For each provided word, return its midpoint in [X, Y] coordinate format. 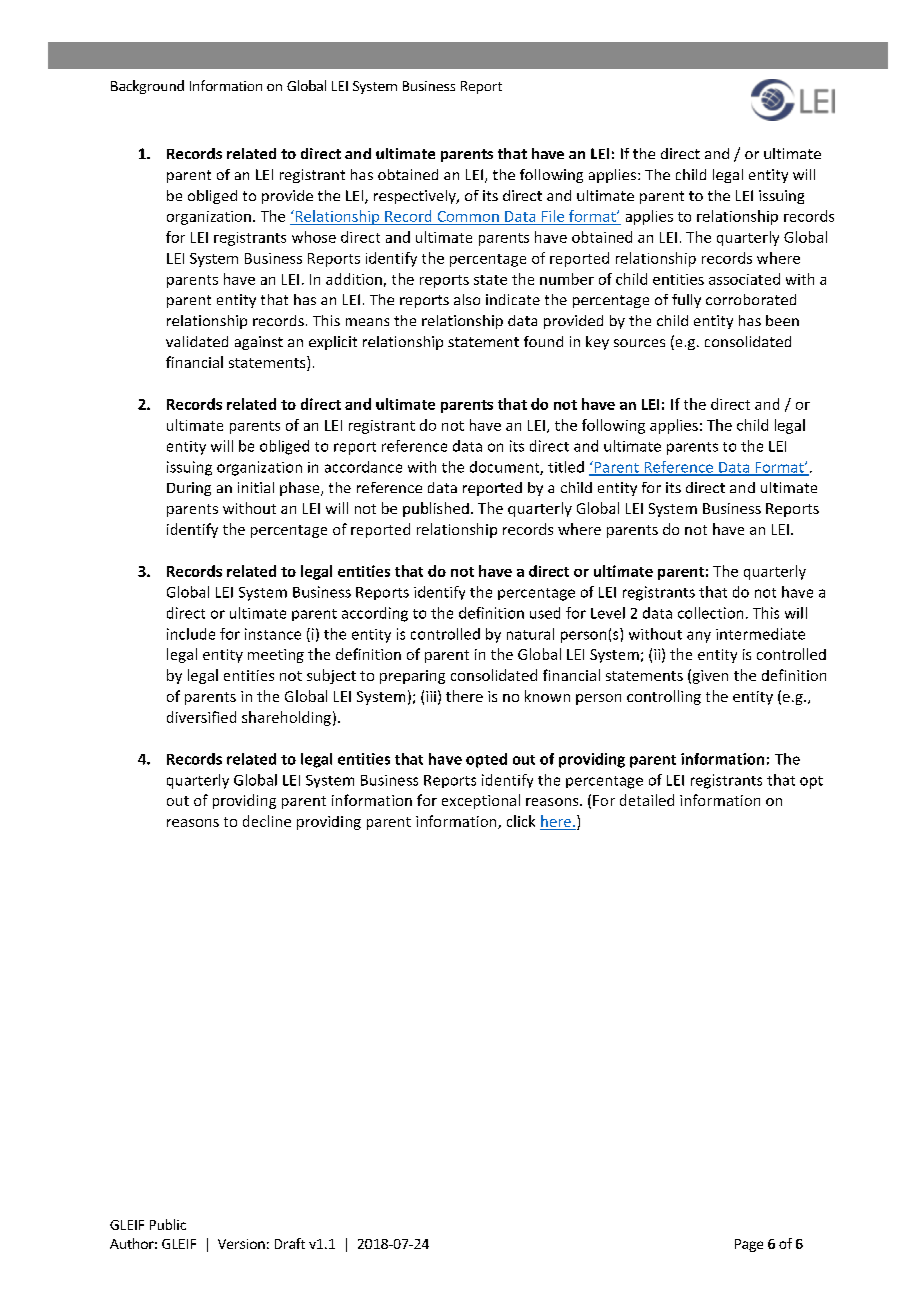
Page [749, 1245]
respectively [416, 197]
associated [744, 279]
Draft [290, 1243]
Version [241, 1244]
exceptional [481, 801]
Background [147, 87]
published [436, 509]
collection [710, 613]
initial [256, 487]
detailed [647, 800]
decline [267, 821]
